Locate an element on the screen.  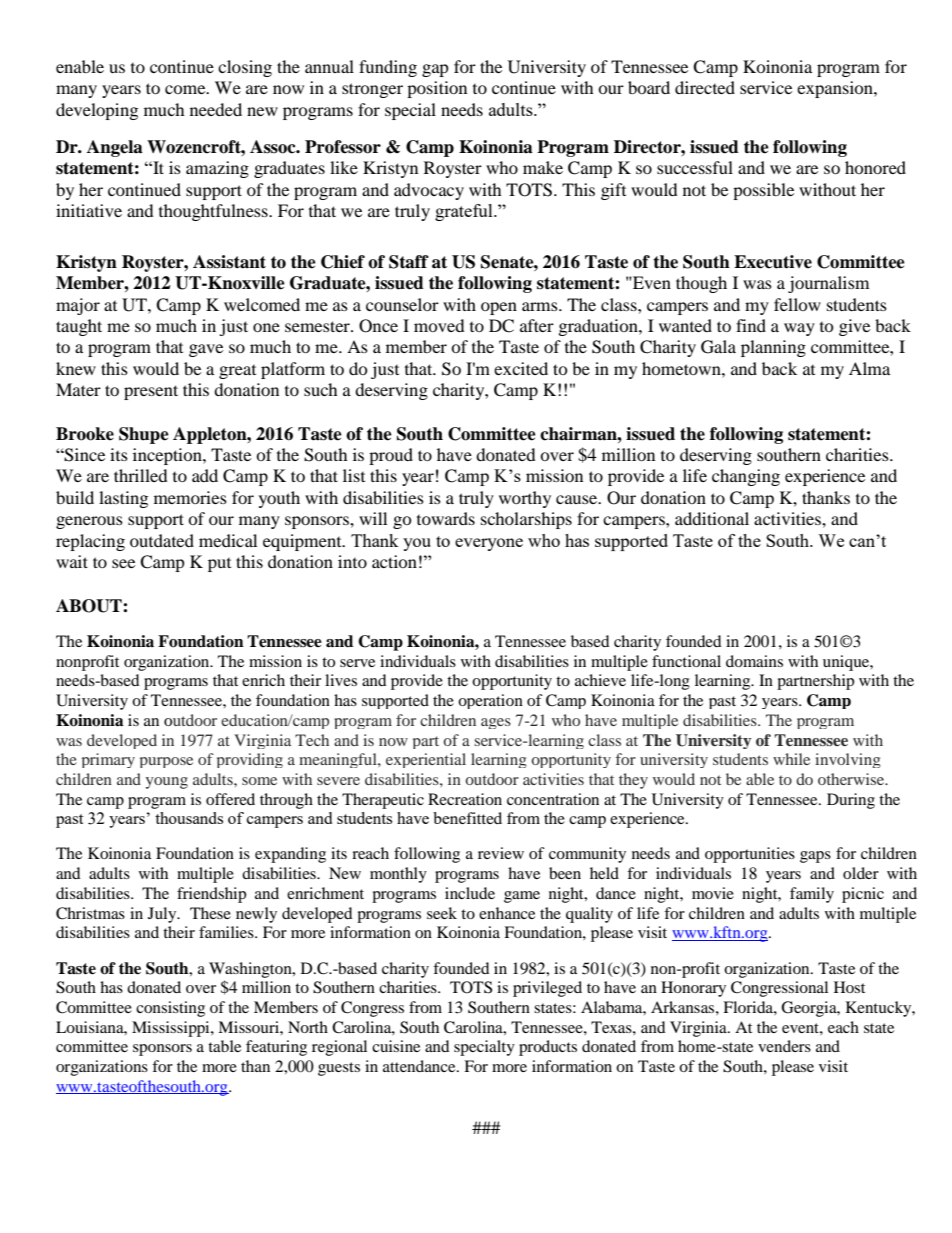
needed is located at coordinates (216, 109).
